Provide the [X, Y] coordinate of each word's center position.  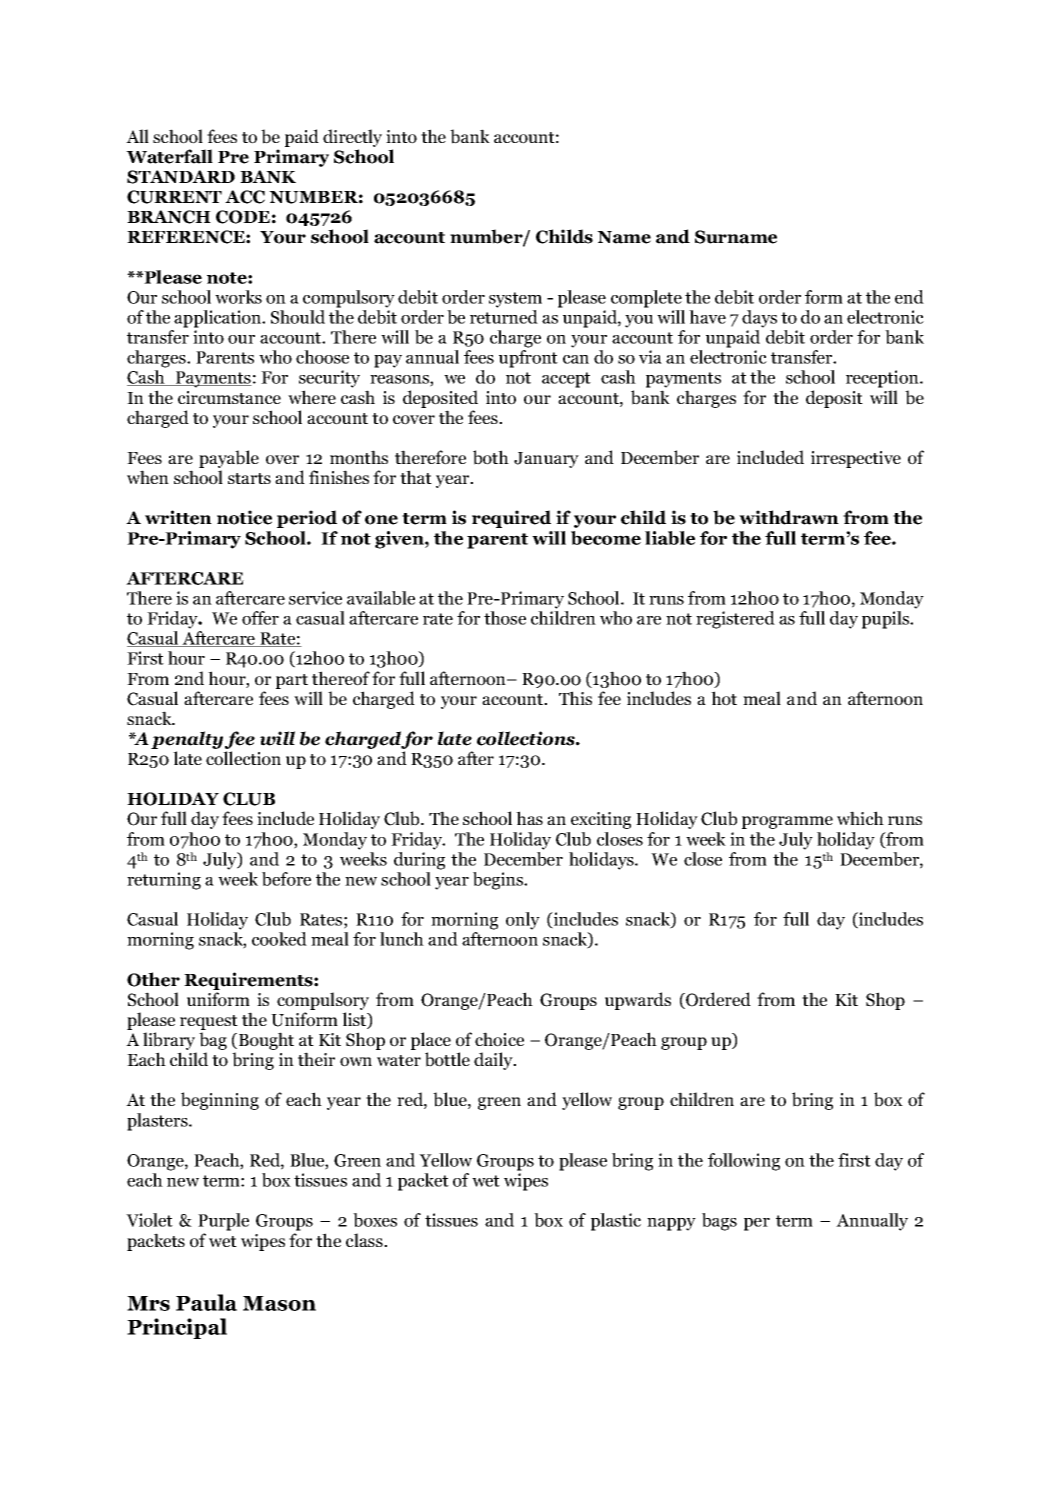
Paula [206, 1302]
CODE [243, 217]
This [575, 698]
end [909, 297]
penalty [187, 741]
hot [724, 698]
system [515, 300]
